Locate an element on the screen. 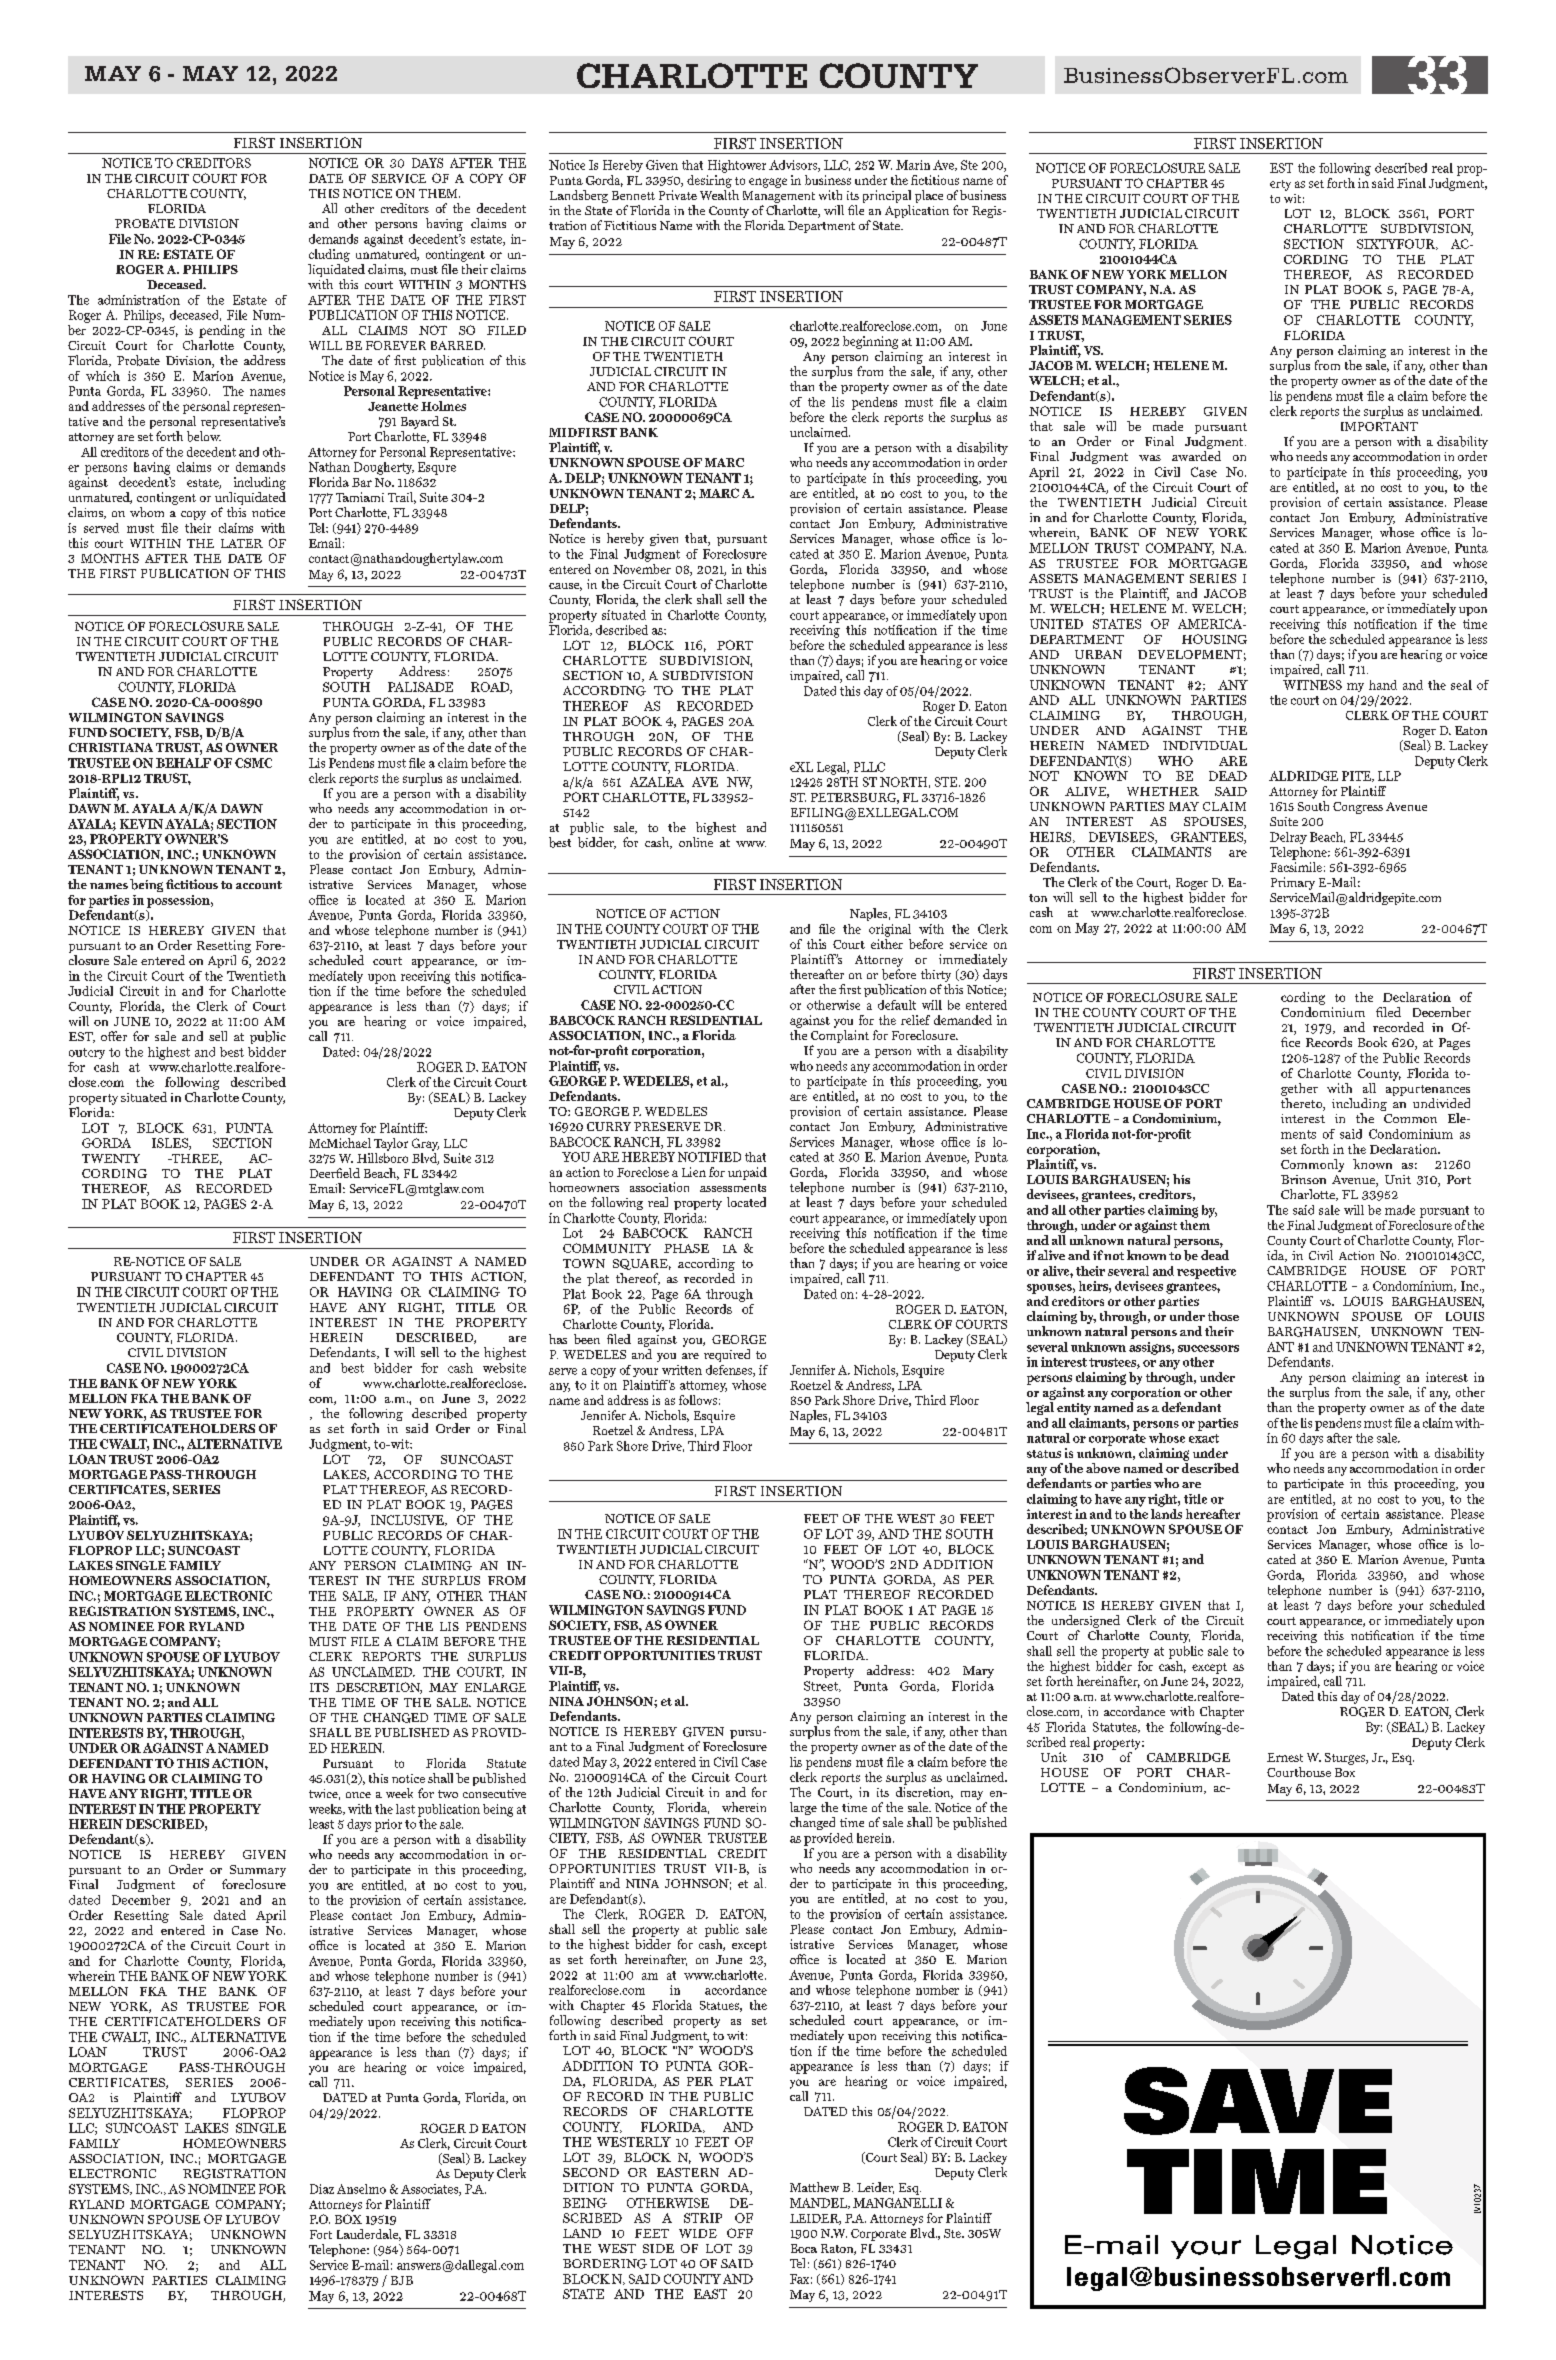 The height and width of the screenshot is (2360, 1556). Diaz is located at coordinates (322, 2189).
